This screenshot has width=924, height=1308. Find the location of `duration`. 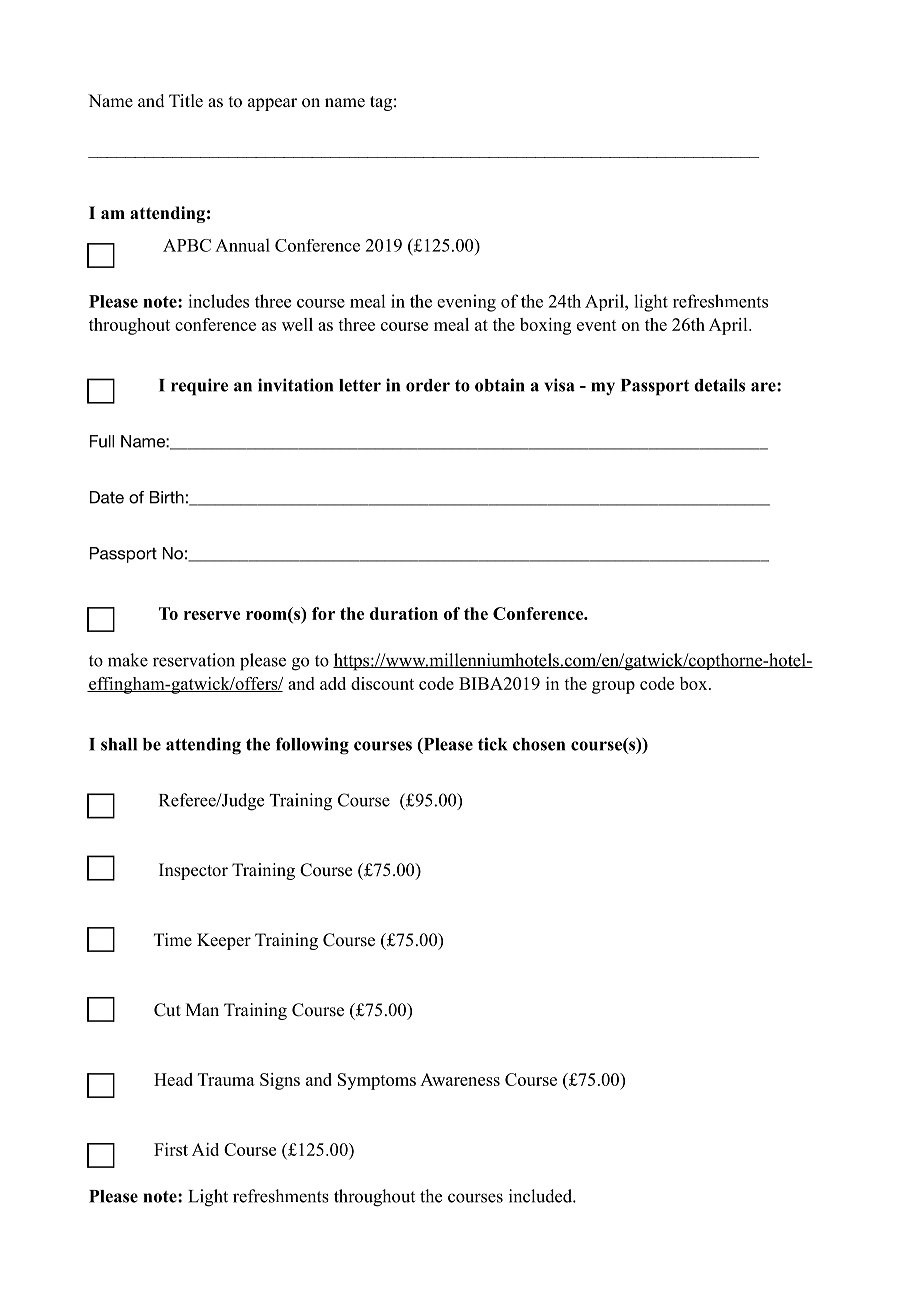

duration is located at coordinates (404, 613).
